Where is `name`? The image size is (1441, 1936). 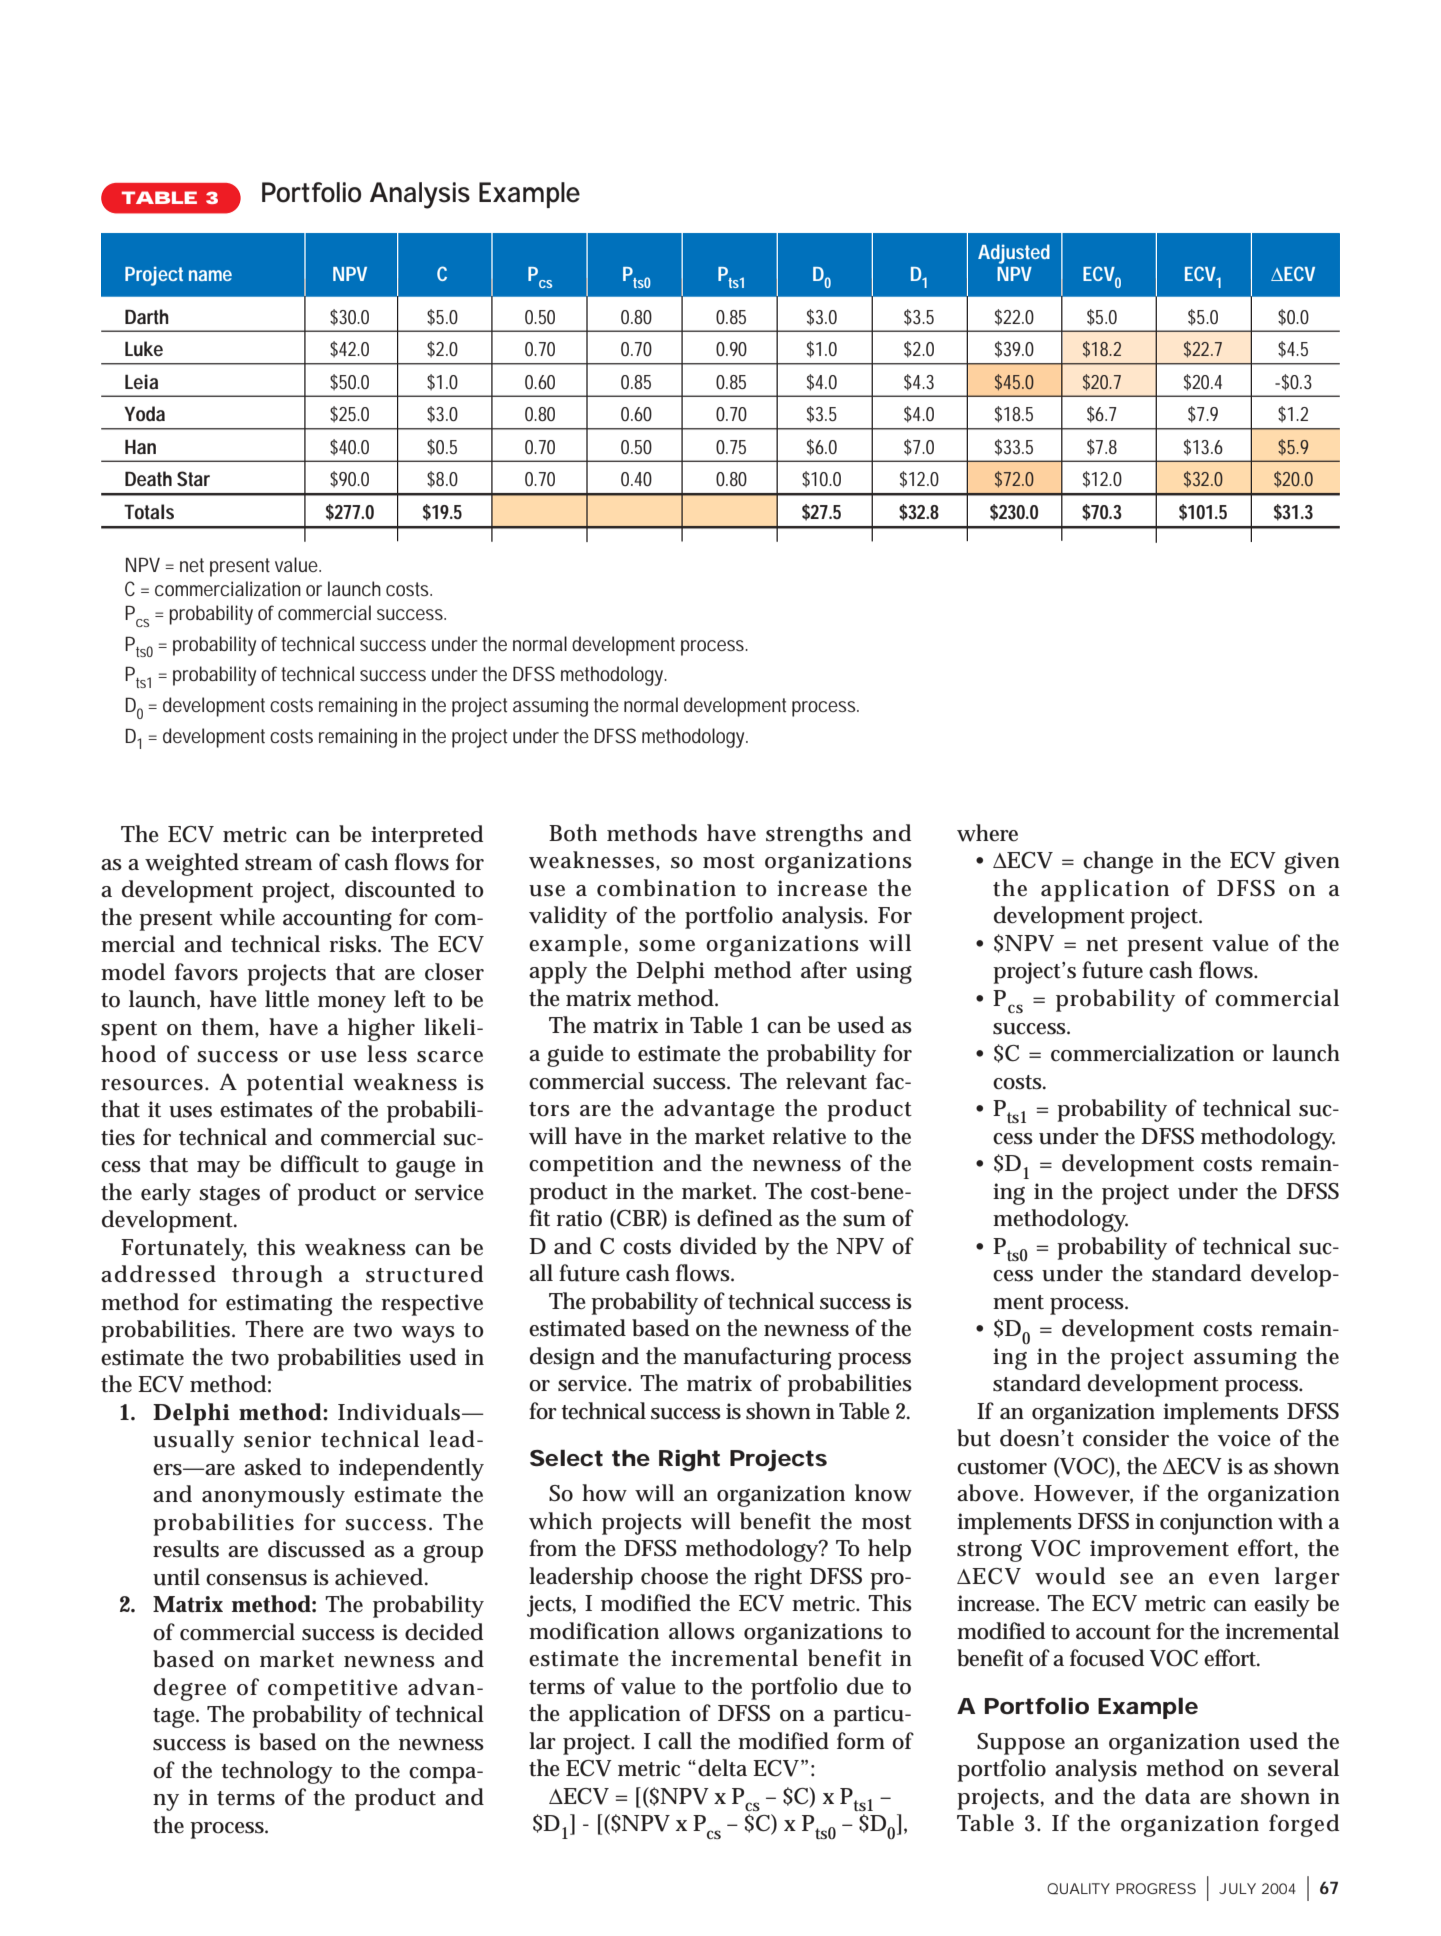 name is located at coordinates (210, 275).
